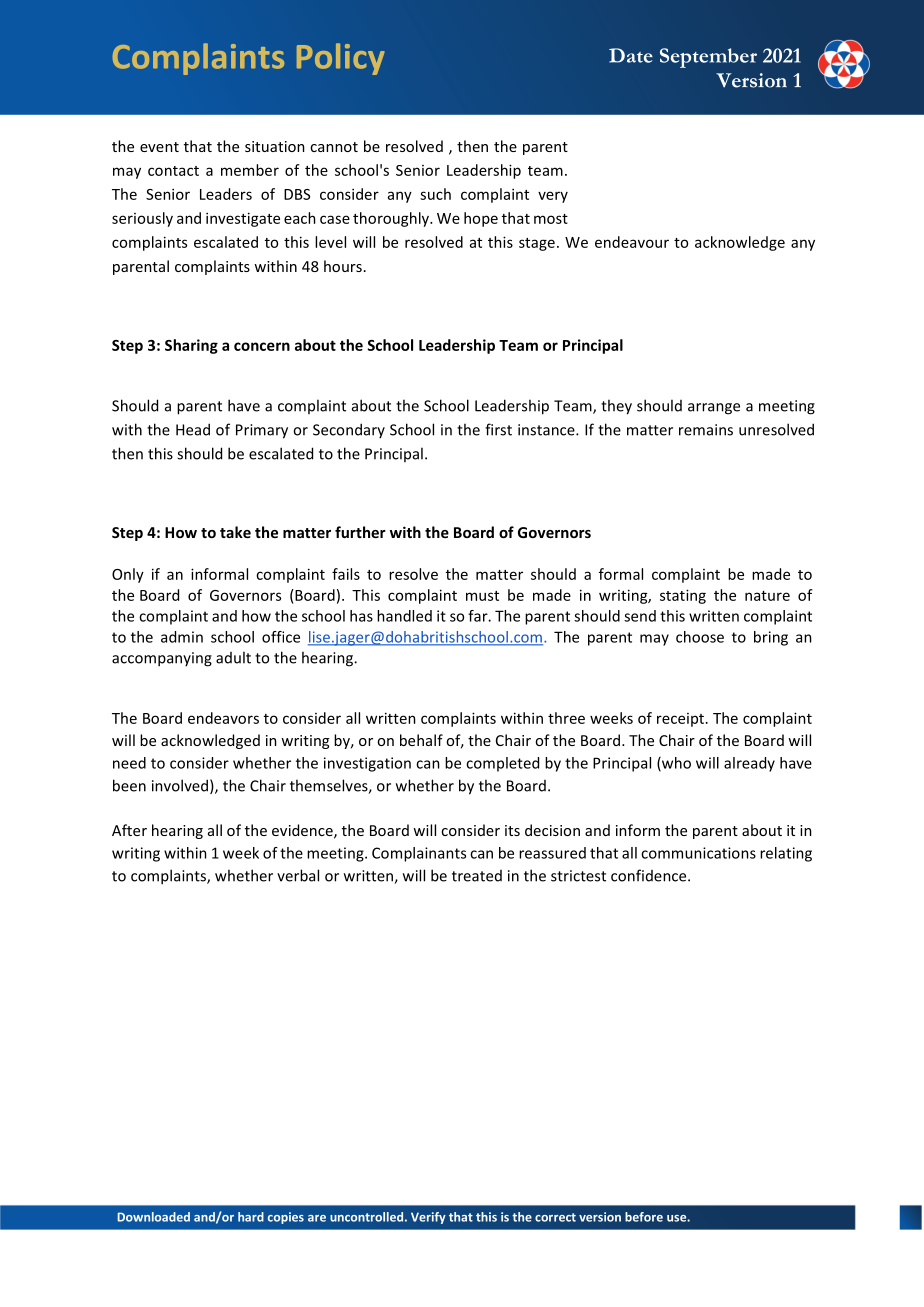 The image size is (924, 1307). Describe the element at coordinates (700, 637) in the screenshot. I see `choose` at that location.
